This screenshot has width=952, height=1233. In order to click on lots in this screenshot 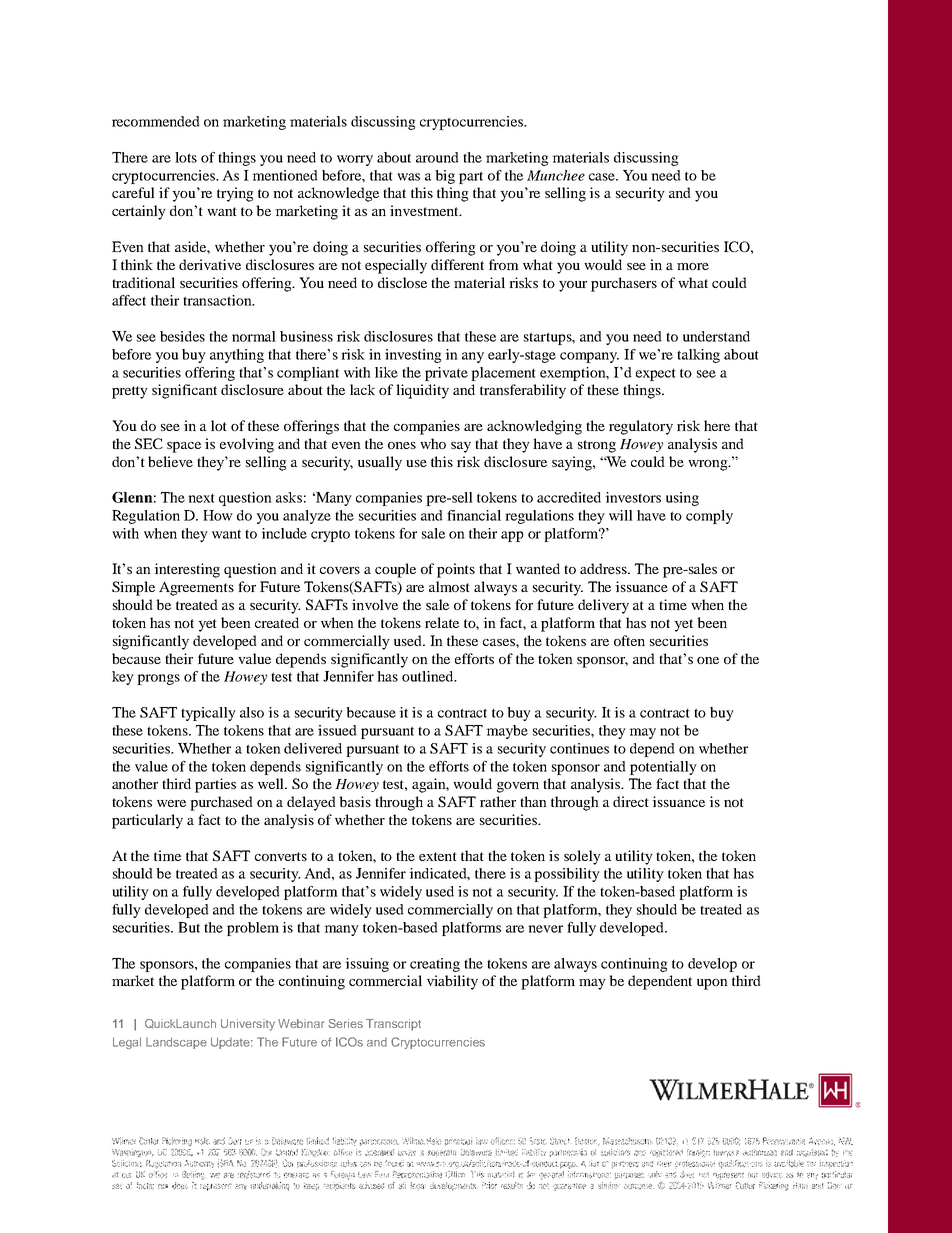, I will do `click(186, 157)`.
